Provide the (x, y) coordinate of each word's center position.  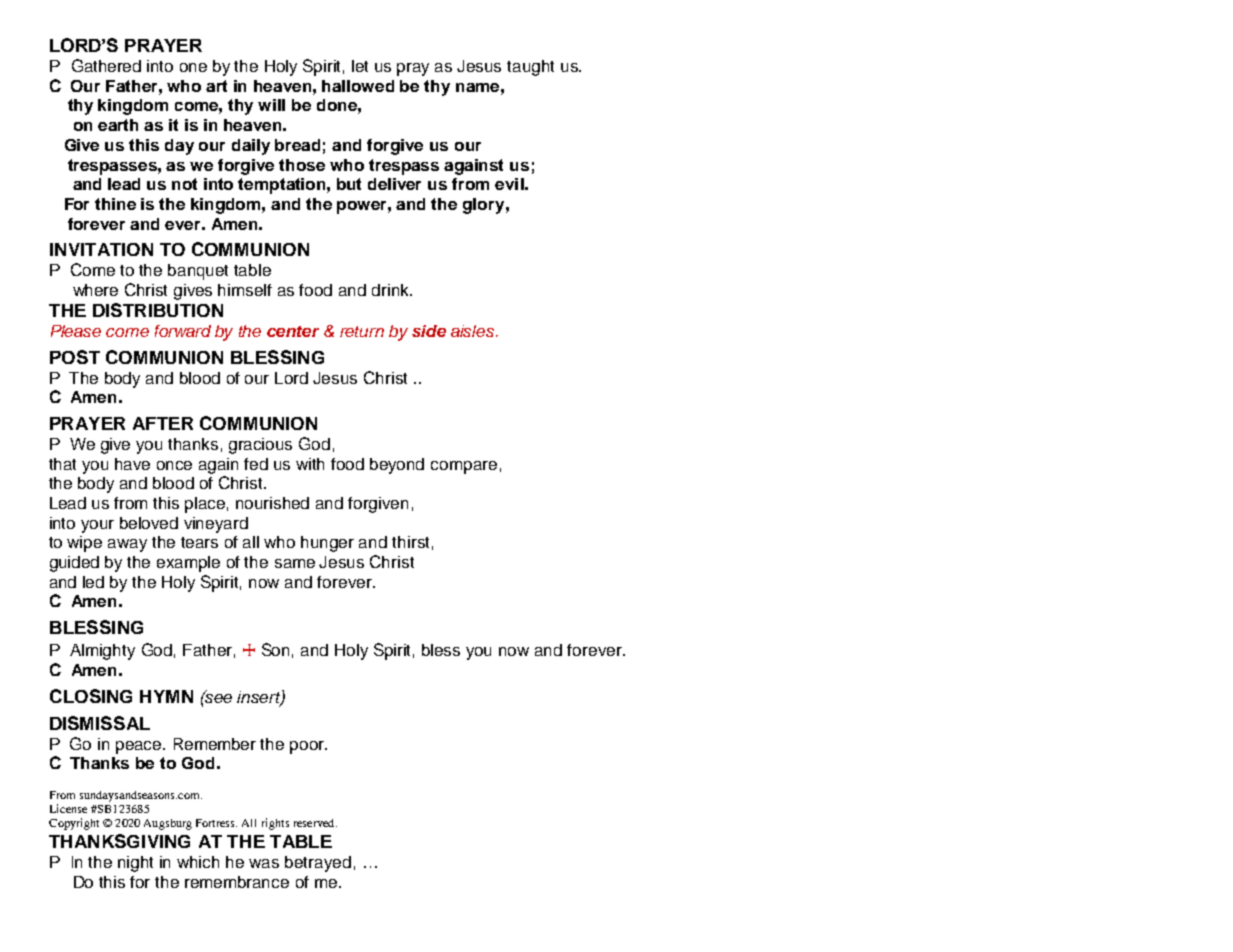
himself (245, 290)
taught (530, 68)
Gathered (106, 65)
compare (464, 467)
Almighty (102, 652)
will (271, 105)
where (95, 290)
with (310, 464)
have (132, 464)
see (218, 697)
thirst (410, 542)
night (135, 864)
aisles (474, 331)
